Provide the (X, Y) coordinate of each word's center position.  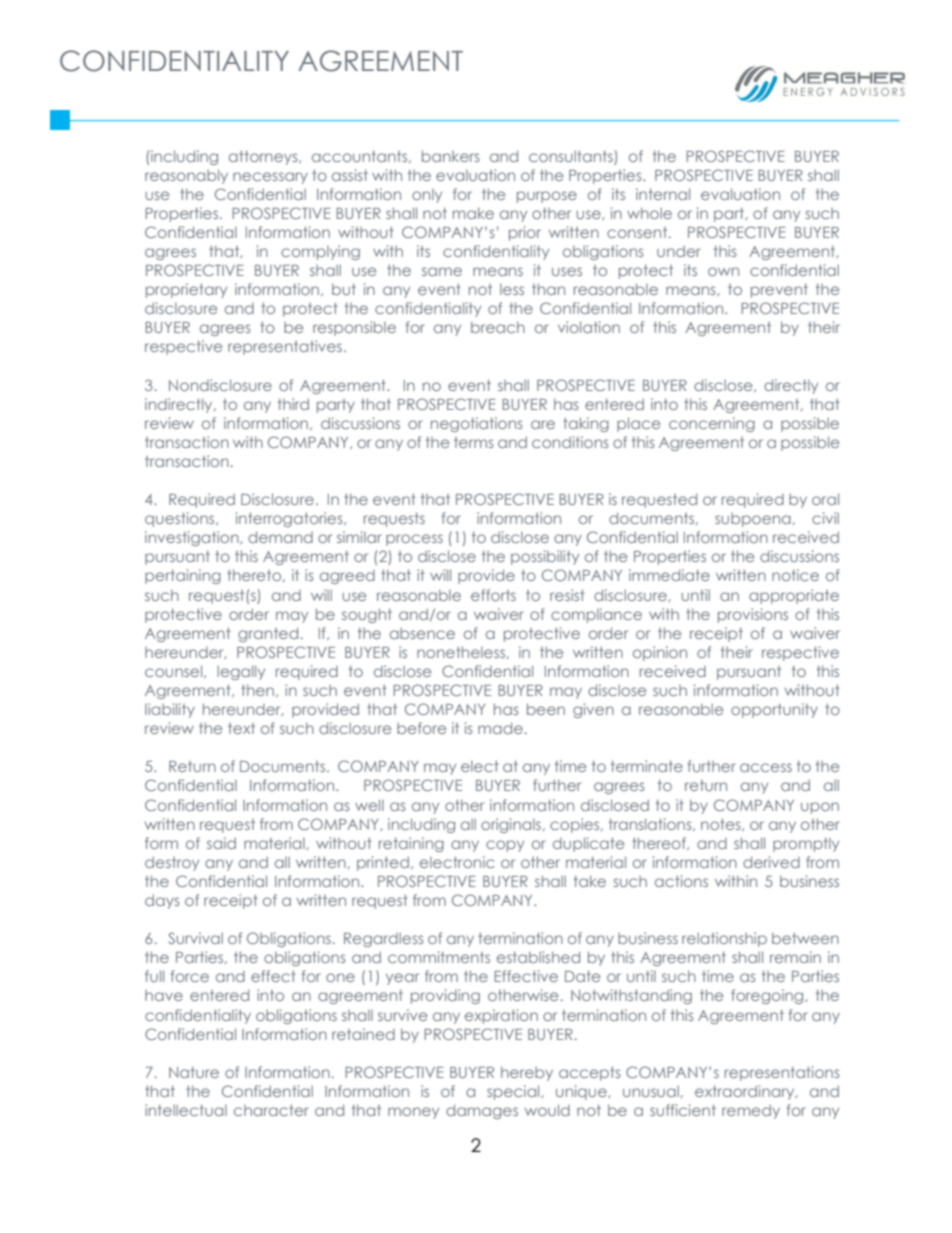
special (514, 1092)
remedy (751, 1111)
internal (663, 194)
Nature (194, 1072)
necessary (270, 178)
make (473, 213)
